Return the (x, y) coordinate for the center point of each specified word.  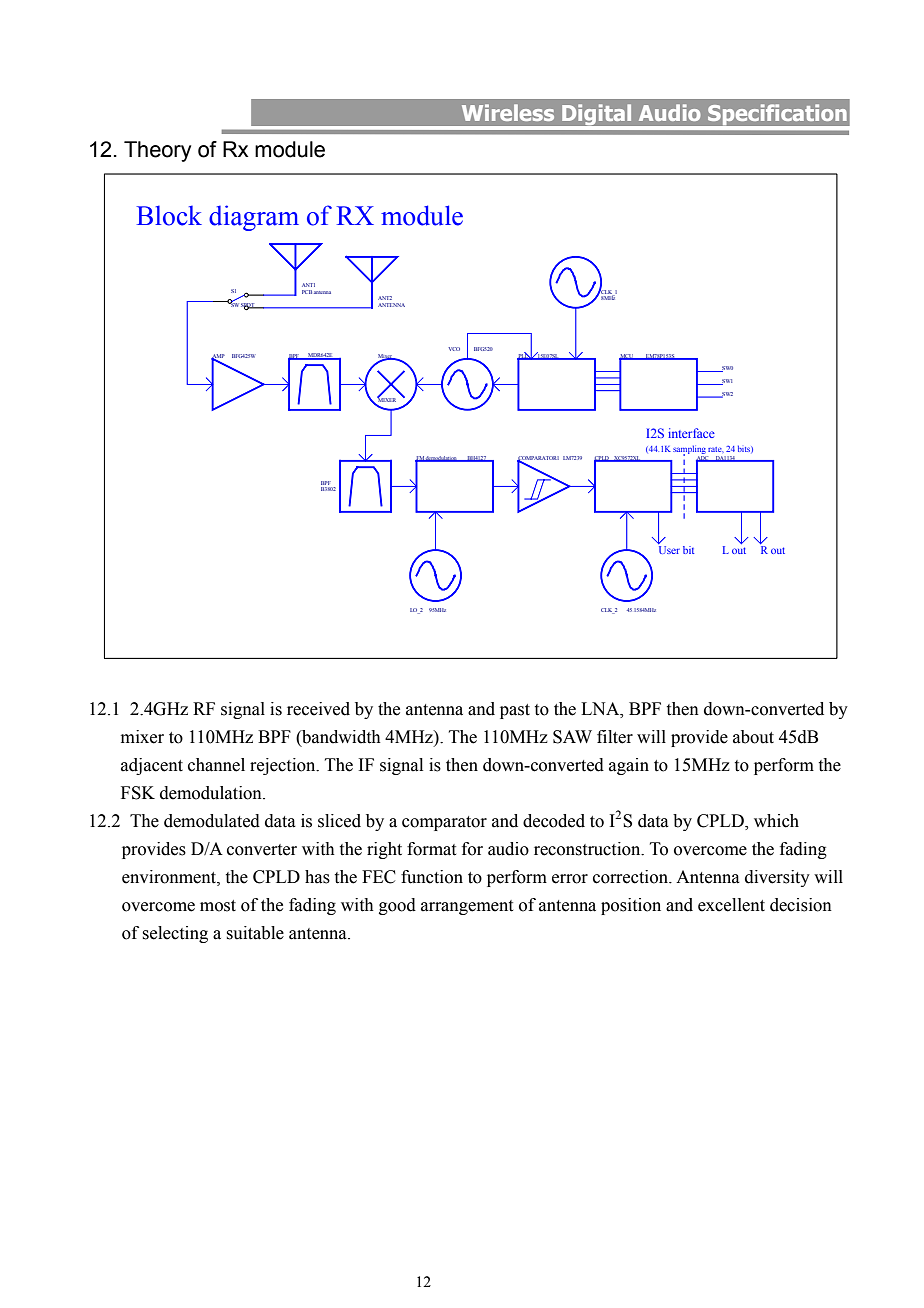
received (318, 709)
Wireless (508, 112)
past (515, 711)
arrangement (467, 907)
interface (691, 433)
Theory (157, 151)
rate (716, 450)
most (218, 906)
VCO (454, 349)
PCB (307, 292)
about (753, 737)
